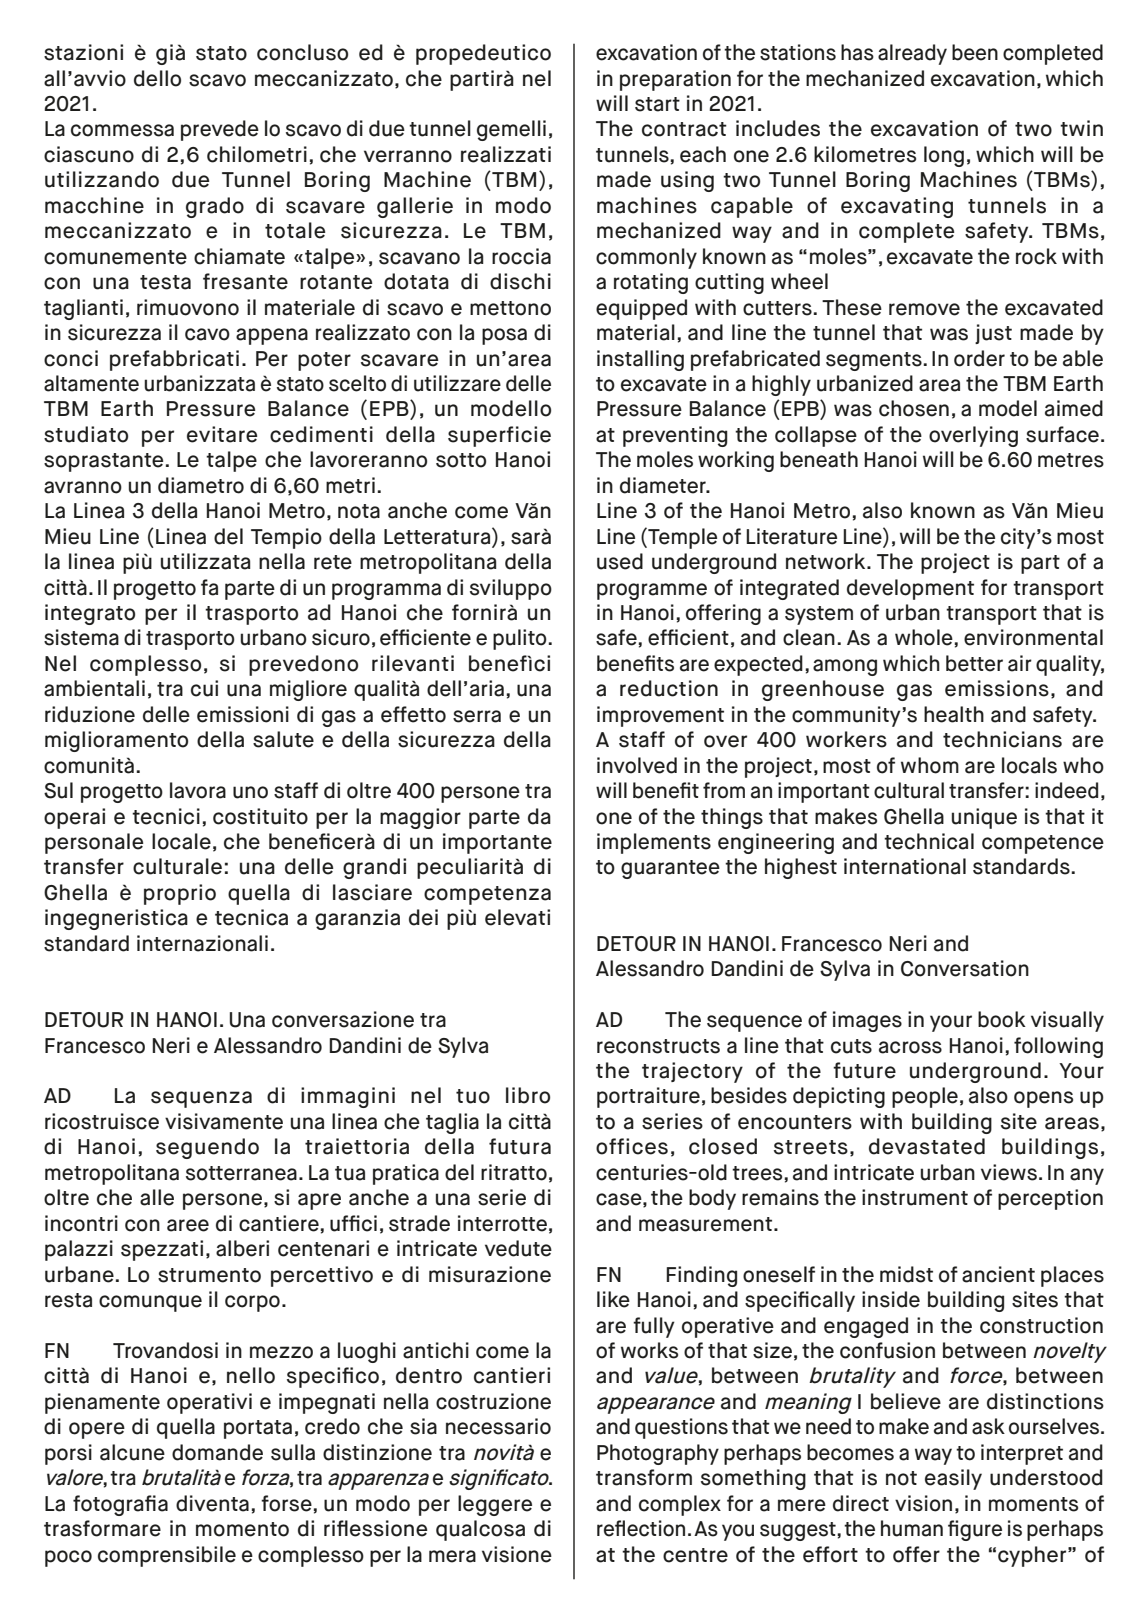 The width and height of the page is (1148, 1623). What do you see at coordinates (215, 207) in the page?
I see `grado` at bounding box center [215, 207].
